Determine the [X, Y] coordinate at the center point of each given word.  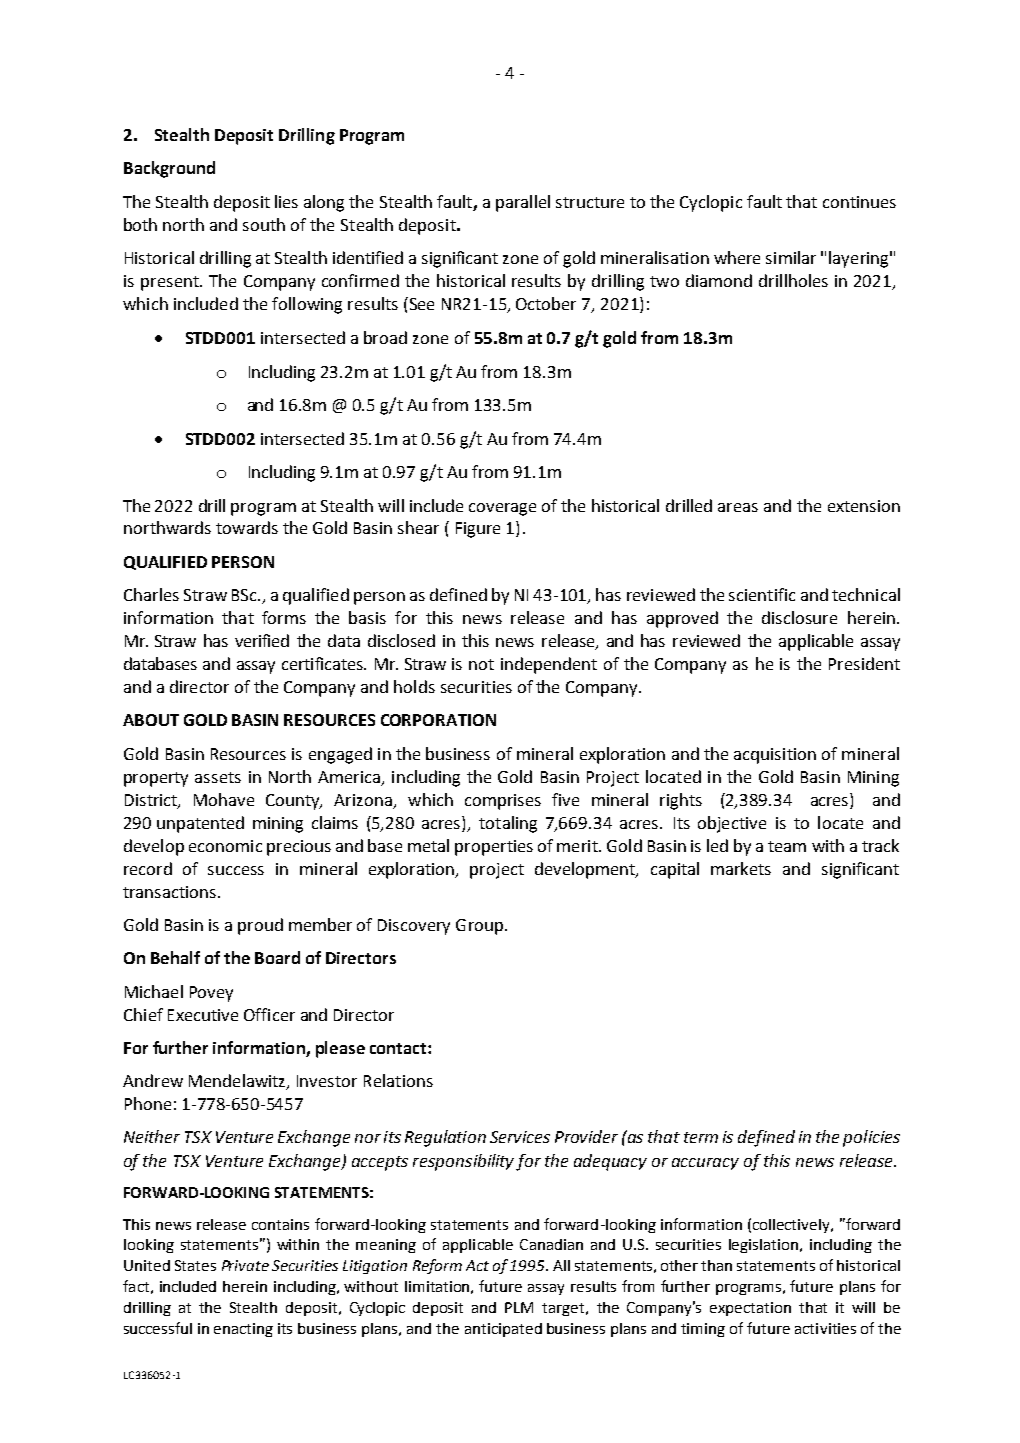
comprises [503, 802]
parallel [523, 203]
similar [791, 257]
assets [218, 777]
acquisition [775, 756]
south [264, 224]
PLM [519, 1307]
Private [245, 1265]
